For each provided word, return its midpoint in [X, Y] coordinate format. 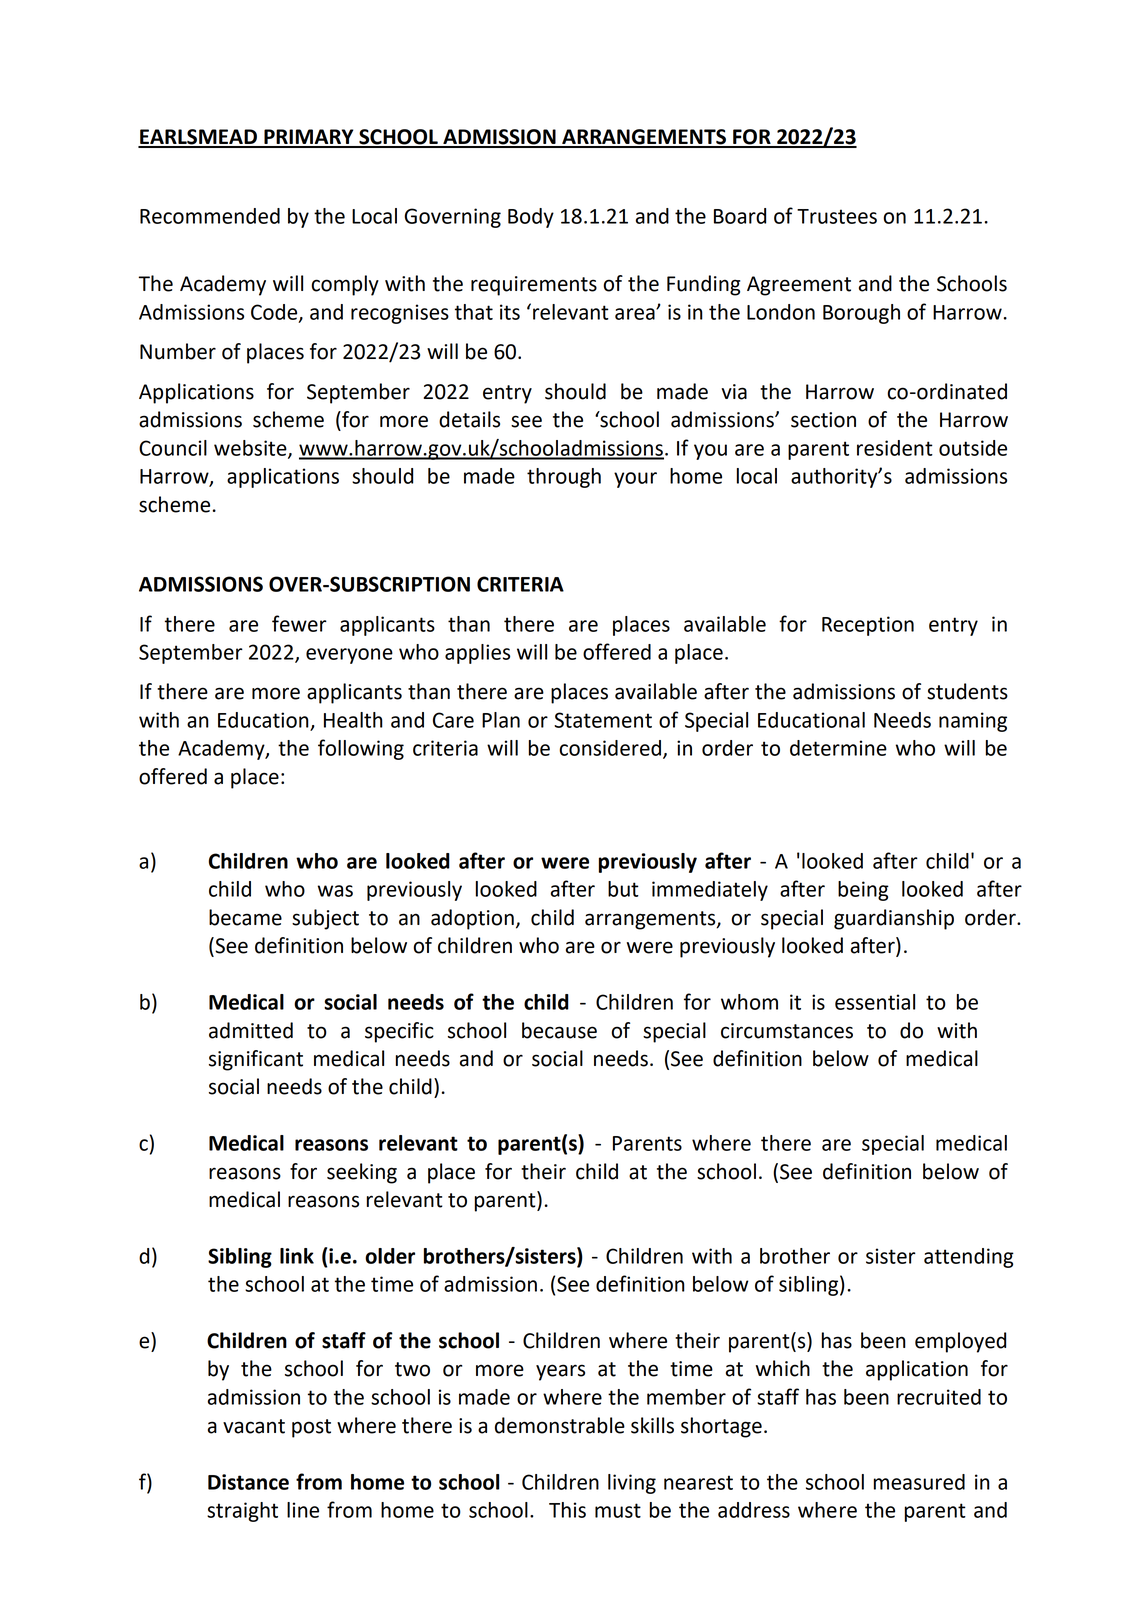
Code [275, 313]
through [564, 478]
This [567, 1510]
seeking [362, 1173]
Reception [868, 626]
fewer [299, 623]
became [245, 917]
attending [969, 1258]
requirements [534, 286]
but [623, 889]
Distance [248, 1482]
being [863, 891]
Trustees [837, 216]
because [559, 1030]
